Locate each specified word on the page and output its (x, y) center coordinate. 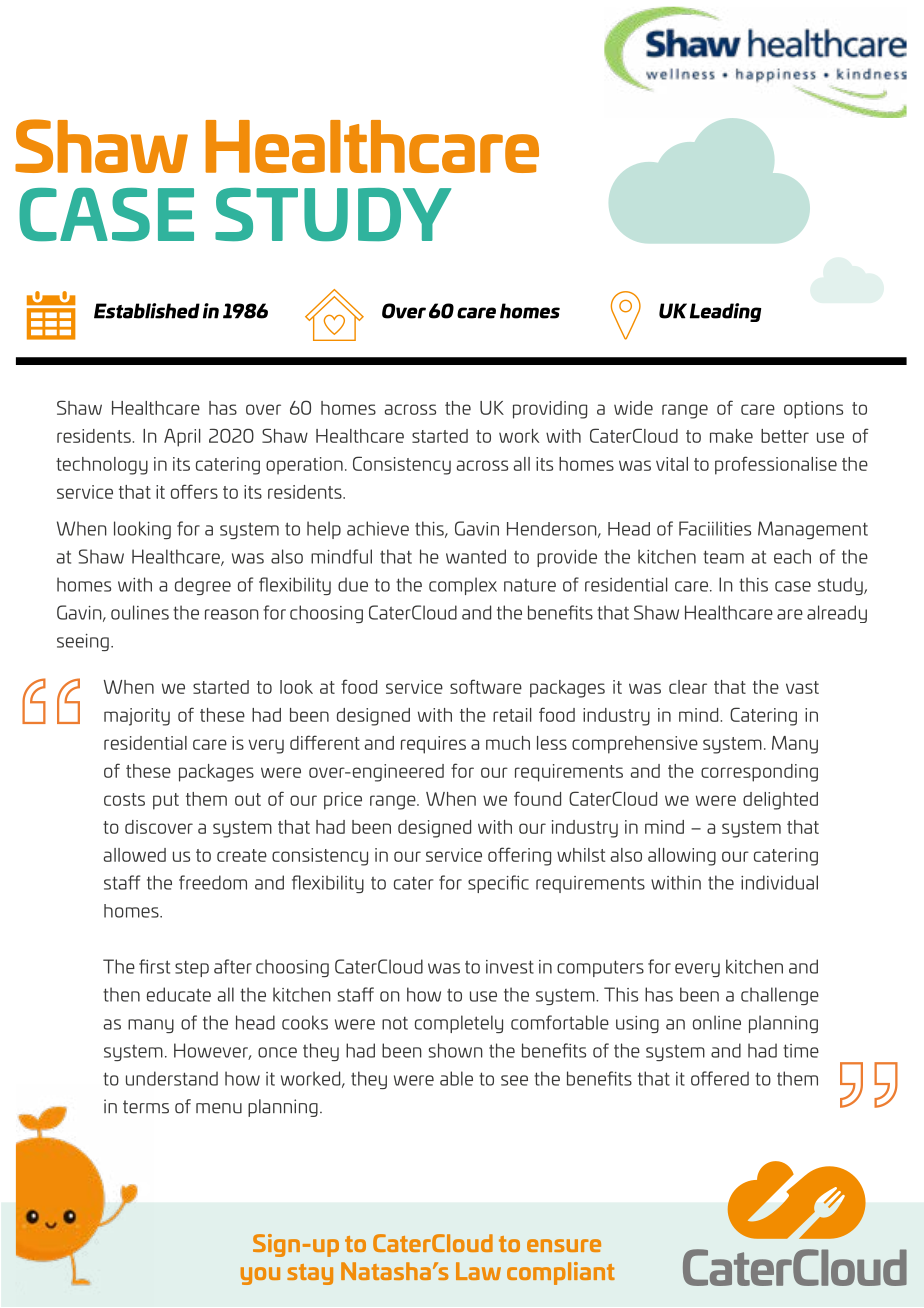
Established (147, 311)
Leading (725, 312)
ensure (564, 1245)
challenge (780, 996)
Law (478, 1271)
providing (550, 410)
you (260, 1276)
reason (232, 614)
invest (510, 967)
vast (802, 687)
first (154, 966)
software (486, 686)
